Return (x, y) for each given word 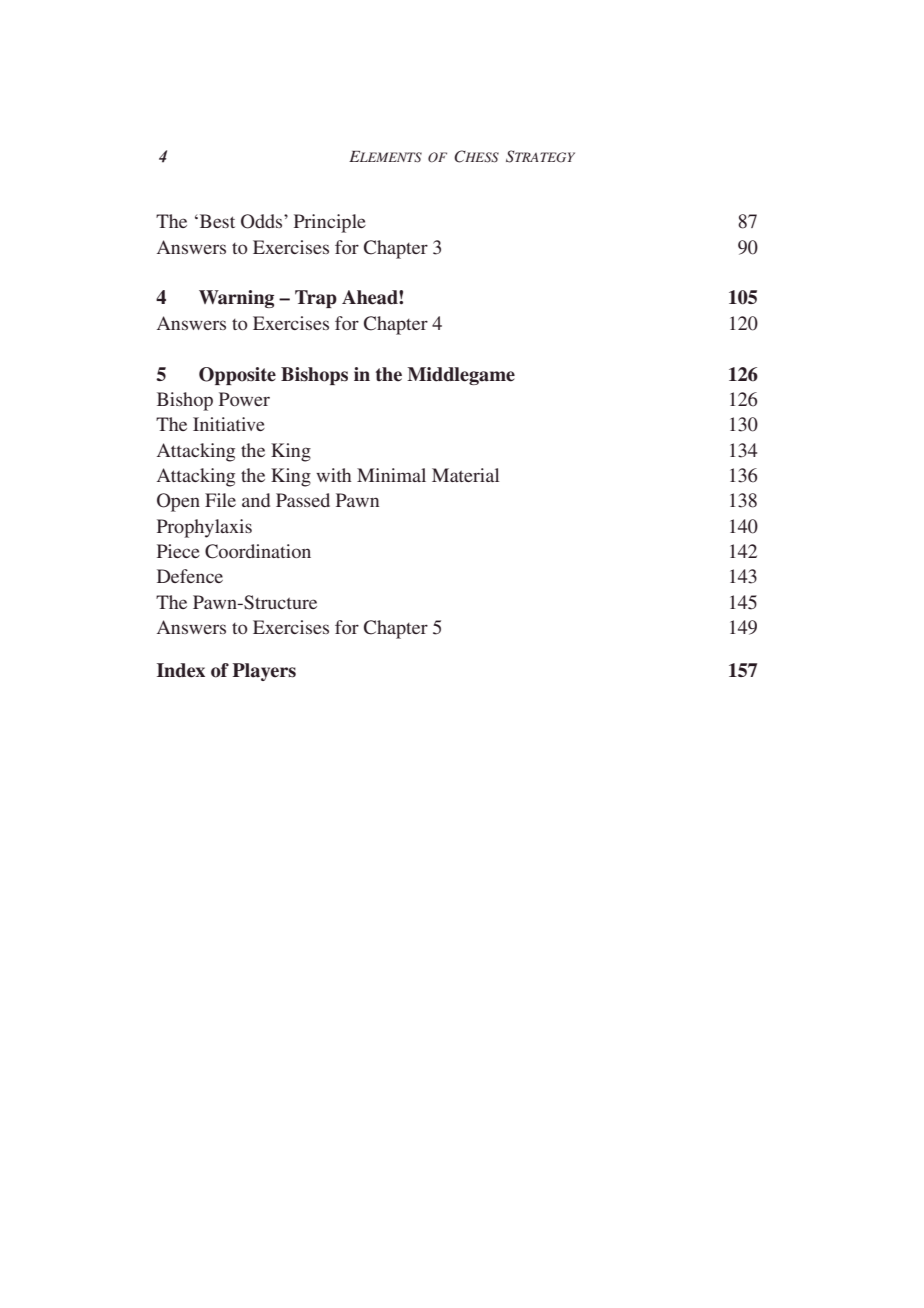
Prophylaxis (204, 528)
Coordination (258, 551)
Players (264, 672)
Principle (330, 223)
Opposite (237, 376)
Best (216, 221)
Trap (316, 299)
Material (465, 475)
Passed (303, 500)
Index (181, 670)
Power (244, 399)
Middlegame (461, 376)
